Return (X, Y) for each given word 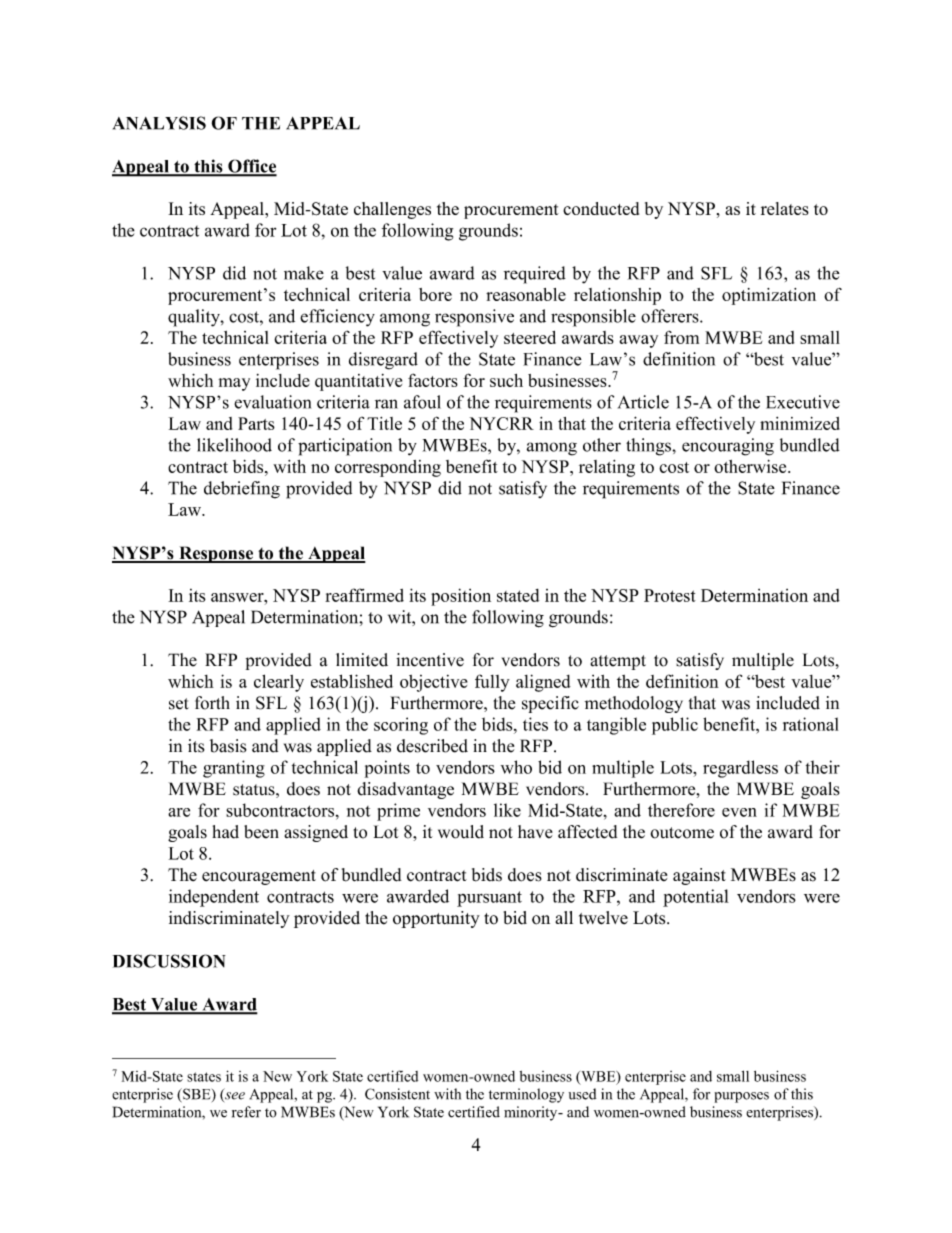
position (461, 597)
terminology (526, 1095)
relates (785, 208)
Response (216, 554)
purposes (742, 1097)
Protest (670, 595)
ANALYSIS (159, 123)
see (234, 1097)
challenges (392, 210)
